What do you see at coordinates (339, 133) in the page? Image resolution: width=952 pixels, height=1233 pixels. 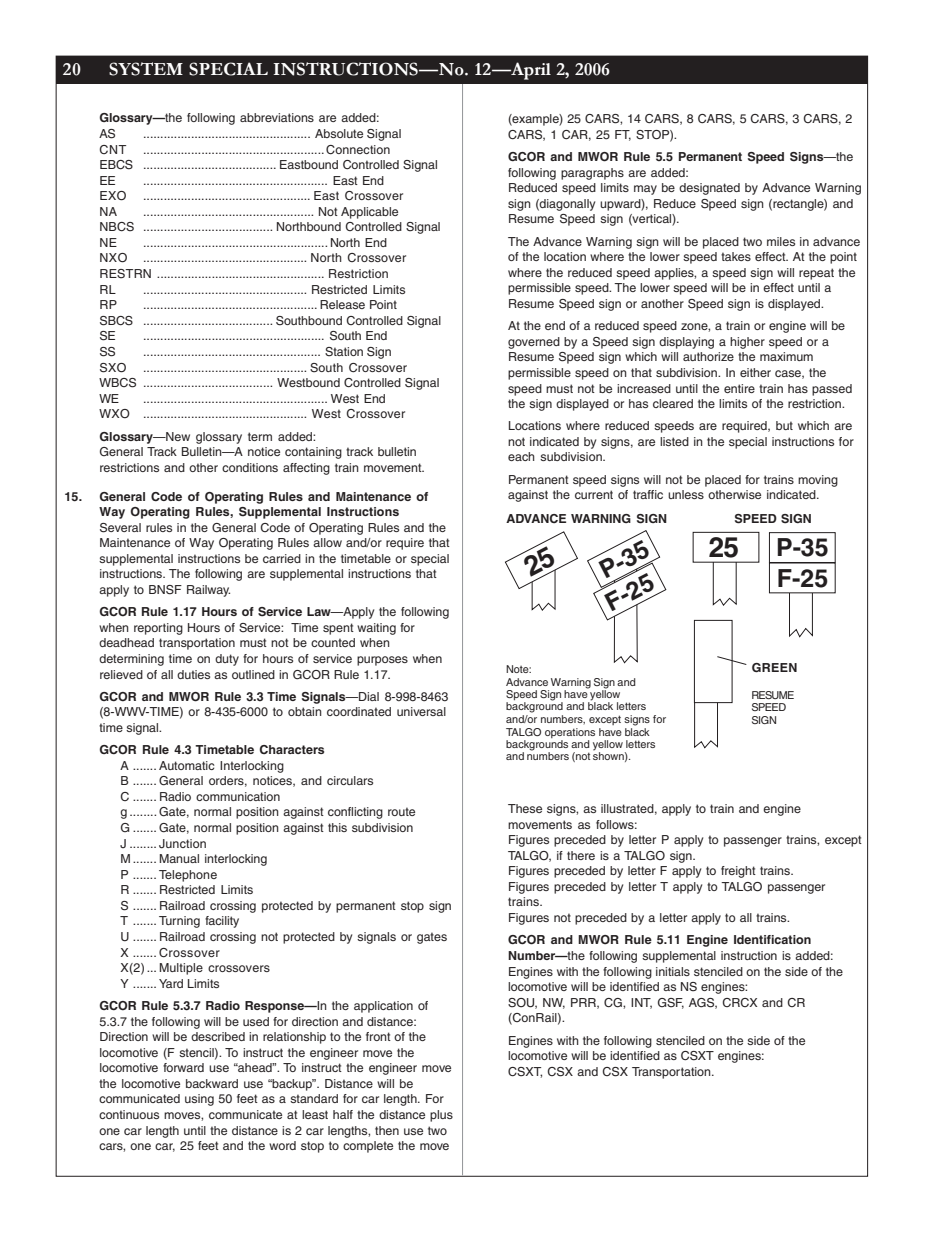 I see `Absolute` at bounding box center [339, 133].
